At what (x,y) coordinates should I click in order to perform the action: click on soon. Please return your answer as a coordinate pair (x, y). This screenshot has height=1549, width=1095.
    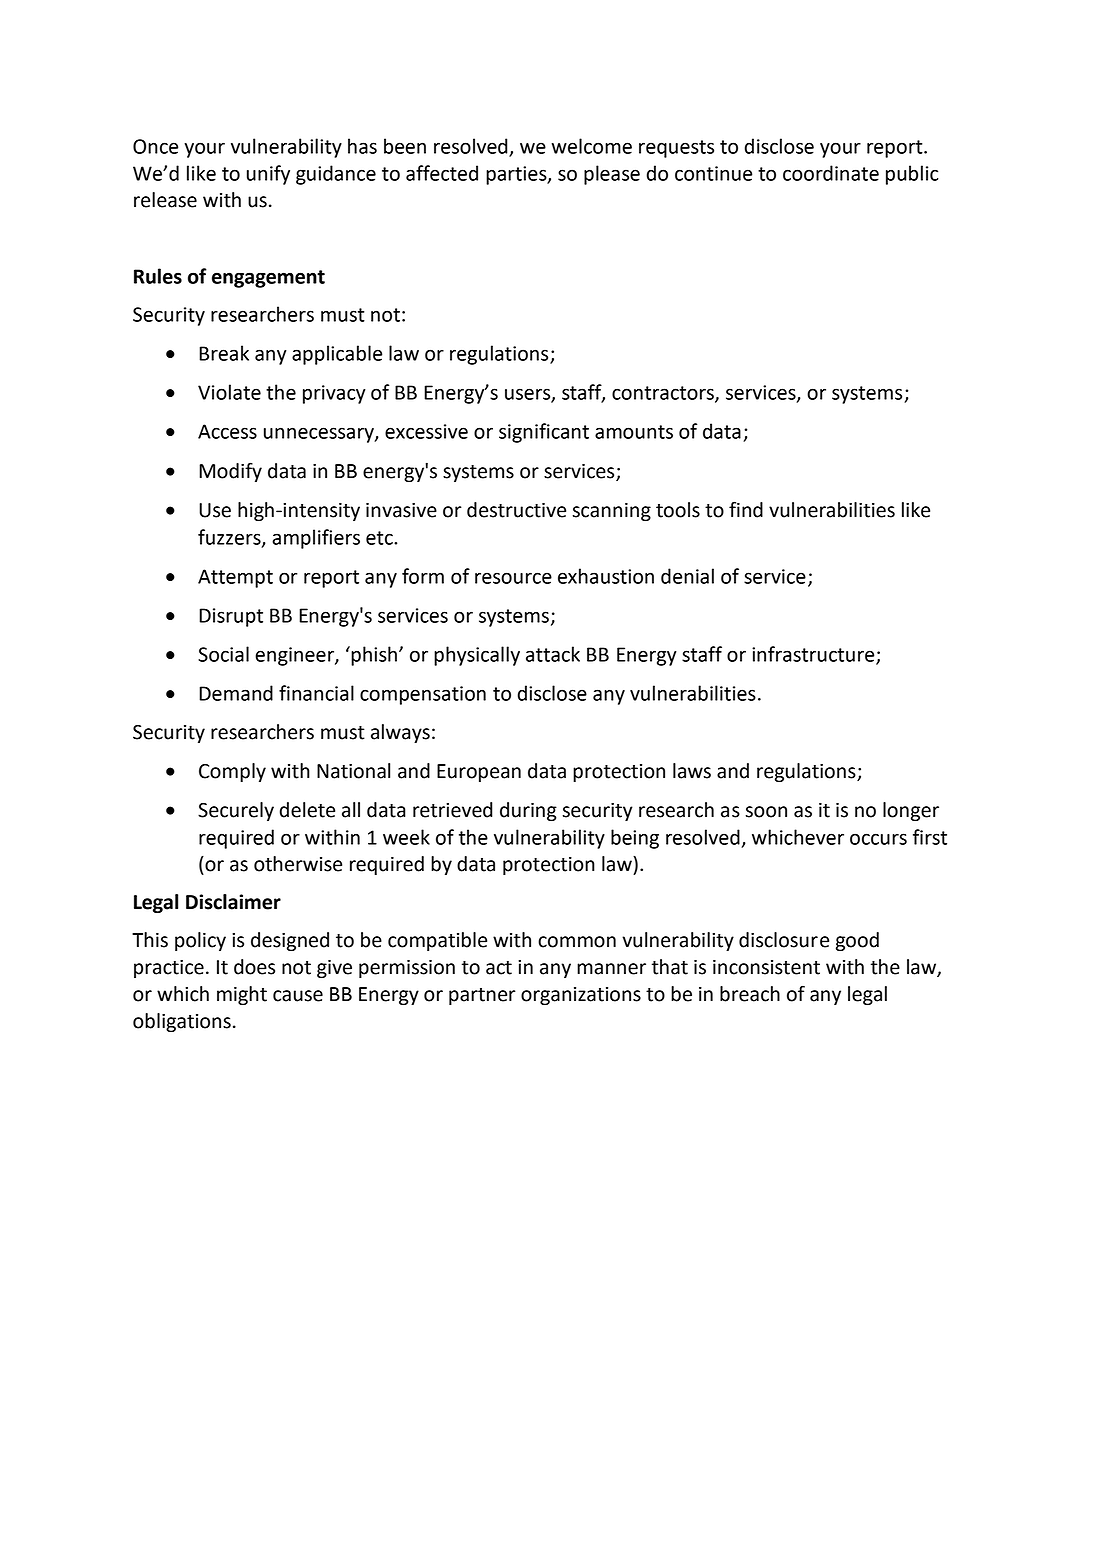
    Looking at the image, I should click on (766, 812).
